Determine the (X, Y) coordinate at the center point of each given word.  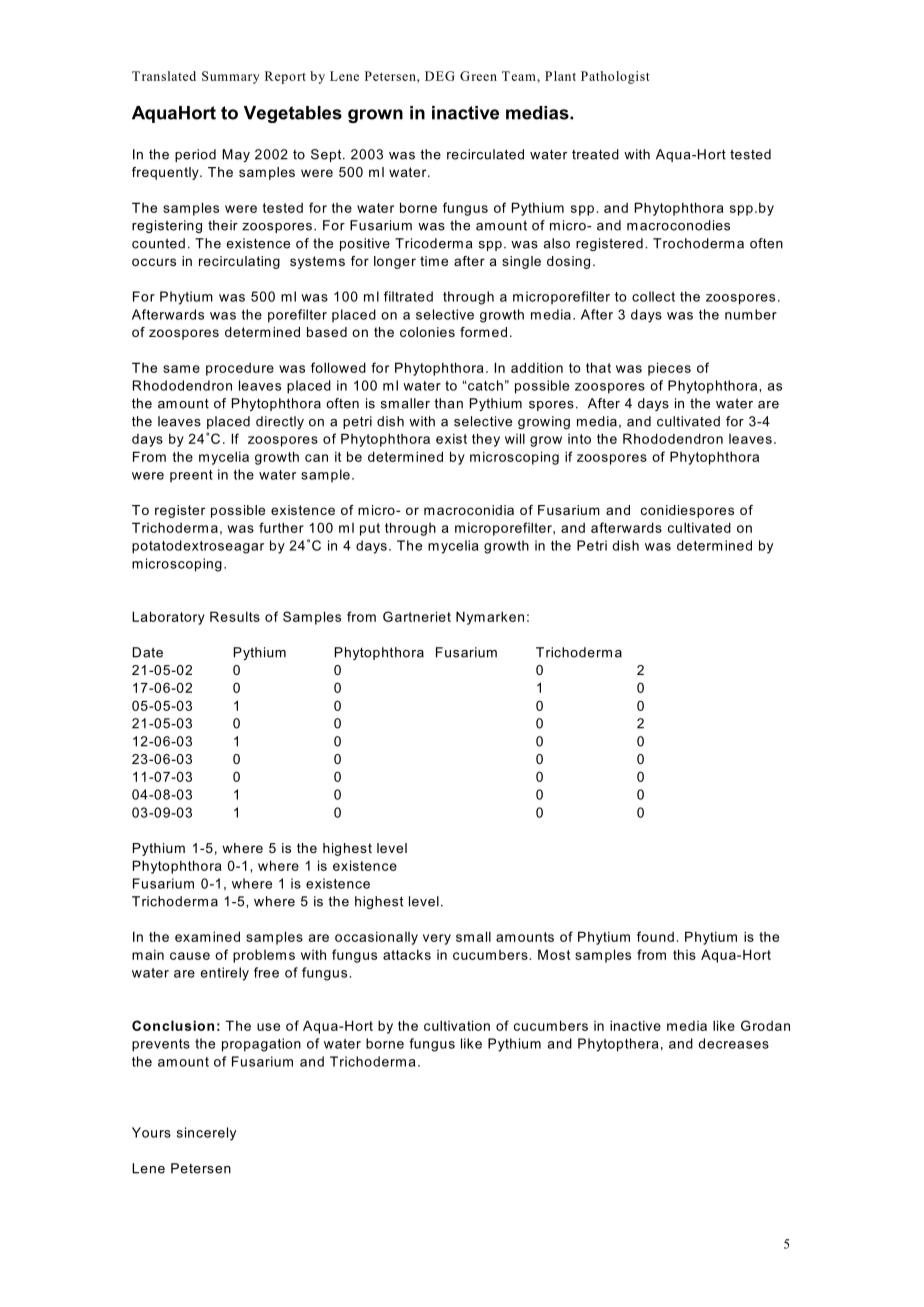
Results (235, 616)
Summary (231, 77)
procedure (240, 369)
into (579, 439)
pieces (669, 369)
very (437, 939)
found (655, 936)
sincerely (206, 1134)
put (370, 529)
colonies (427, 332)
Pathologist (615, 77)
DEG (440, 76)
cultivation (457, 1025)
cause (190, 956)
